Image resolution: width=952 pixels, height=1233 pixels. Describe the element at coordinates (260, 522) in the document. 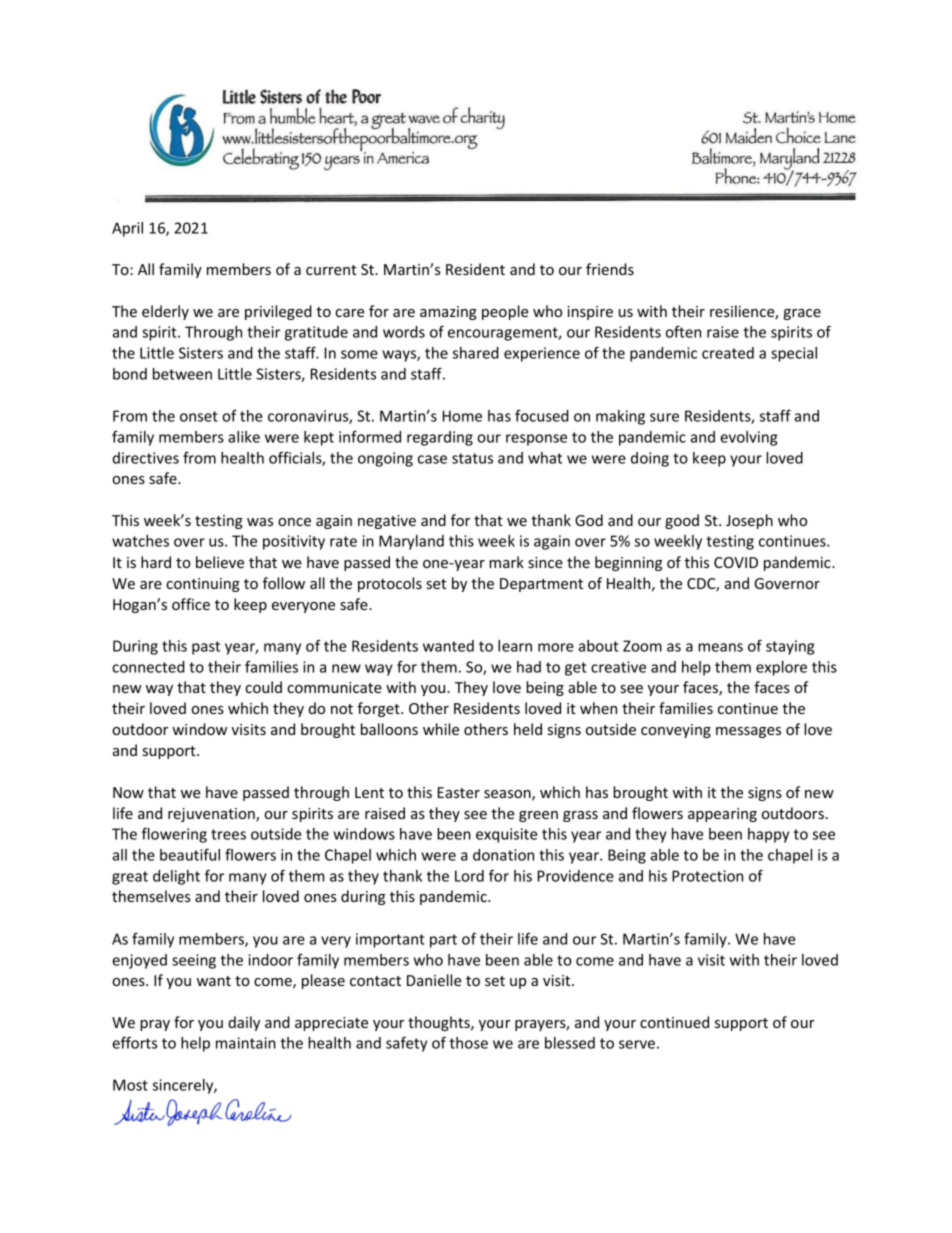

I see `was` at that location.
